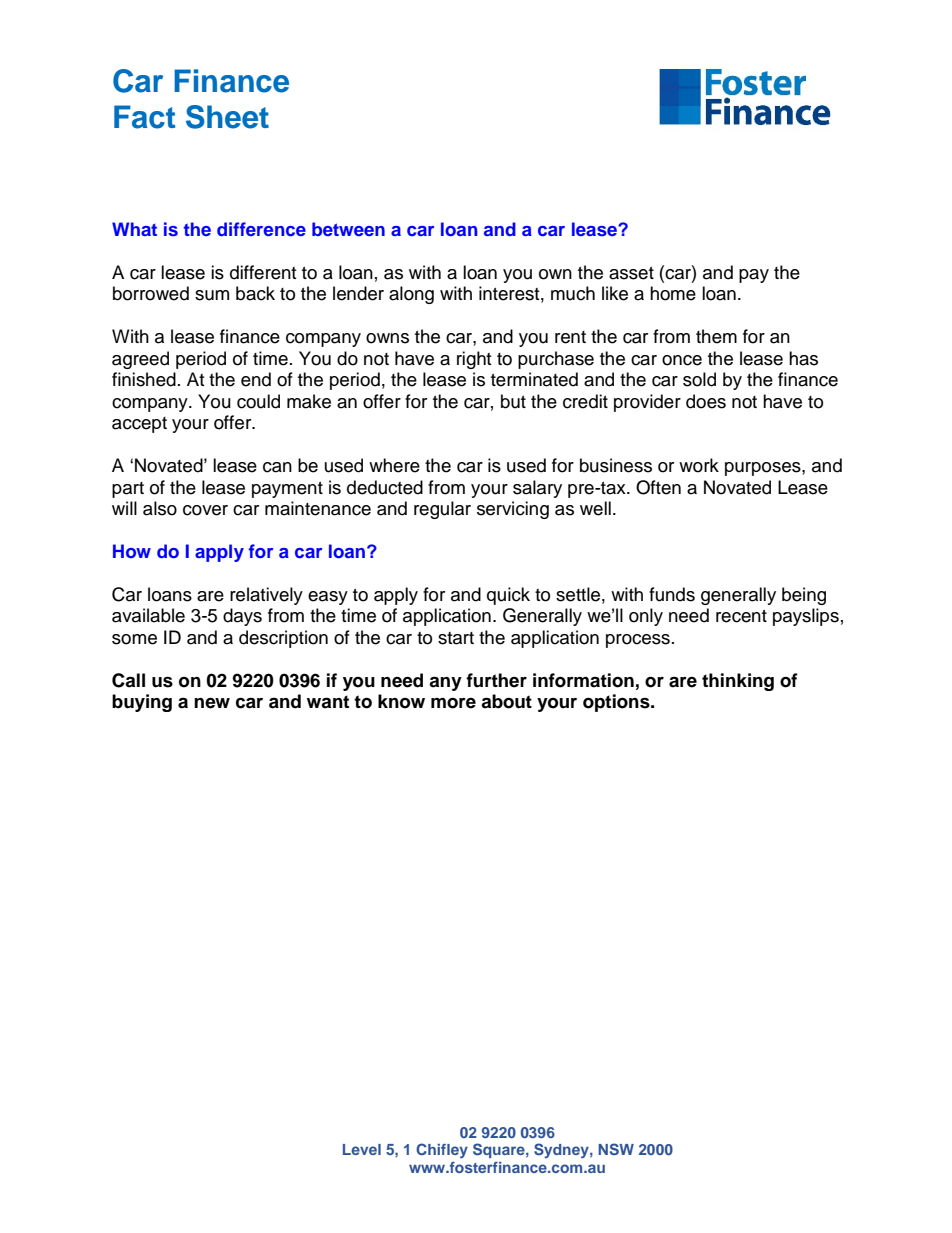 The image size is (952, 1233). What do you see at coordinates (658, 487) in the screenshot?
I see `Often` at bounding box center [658, 487].
